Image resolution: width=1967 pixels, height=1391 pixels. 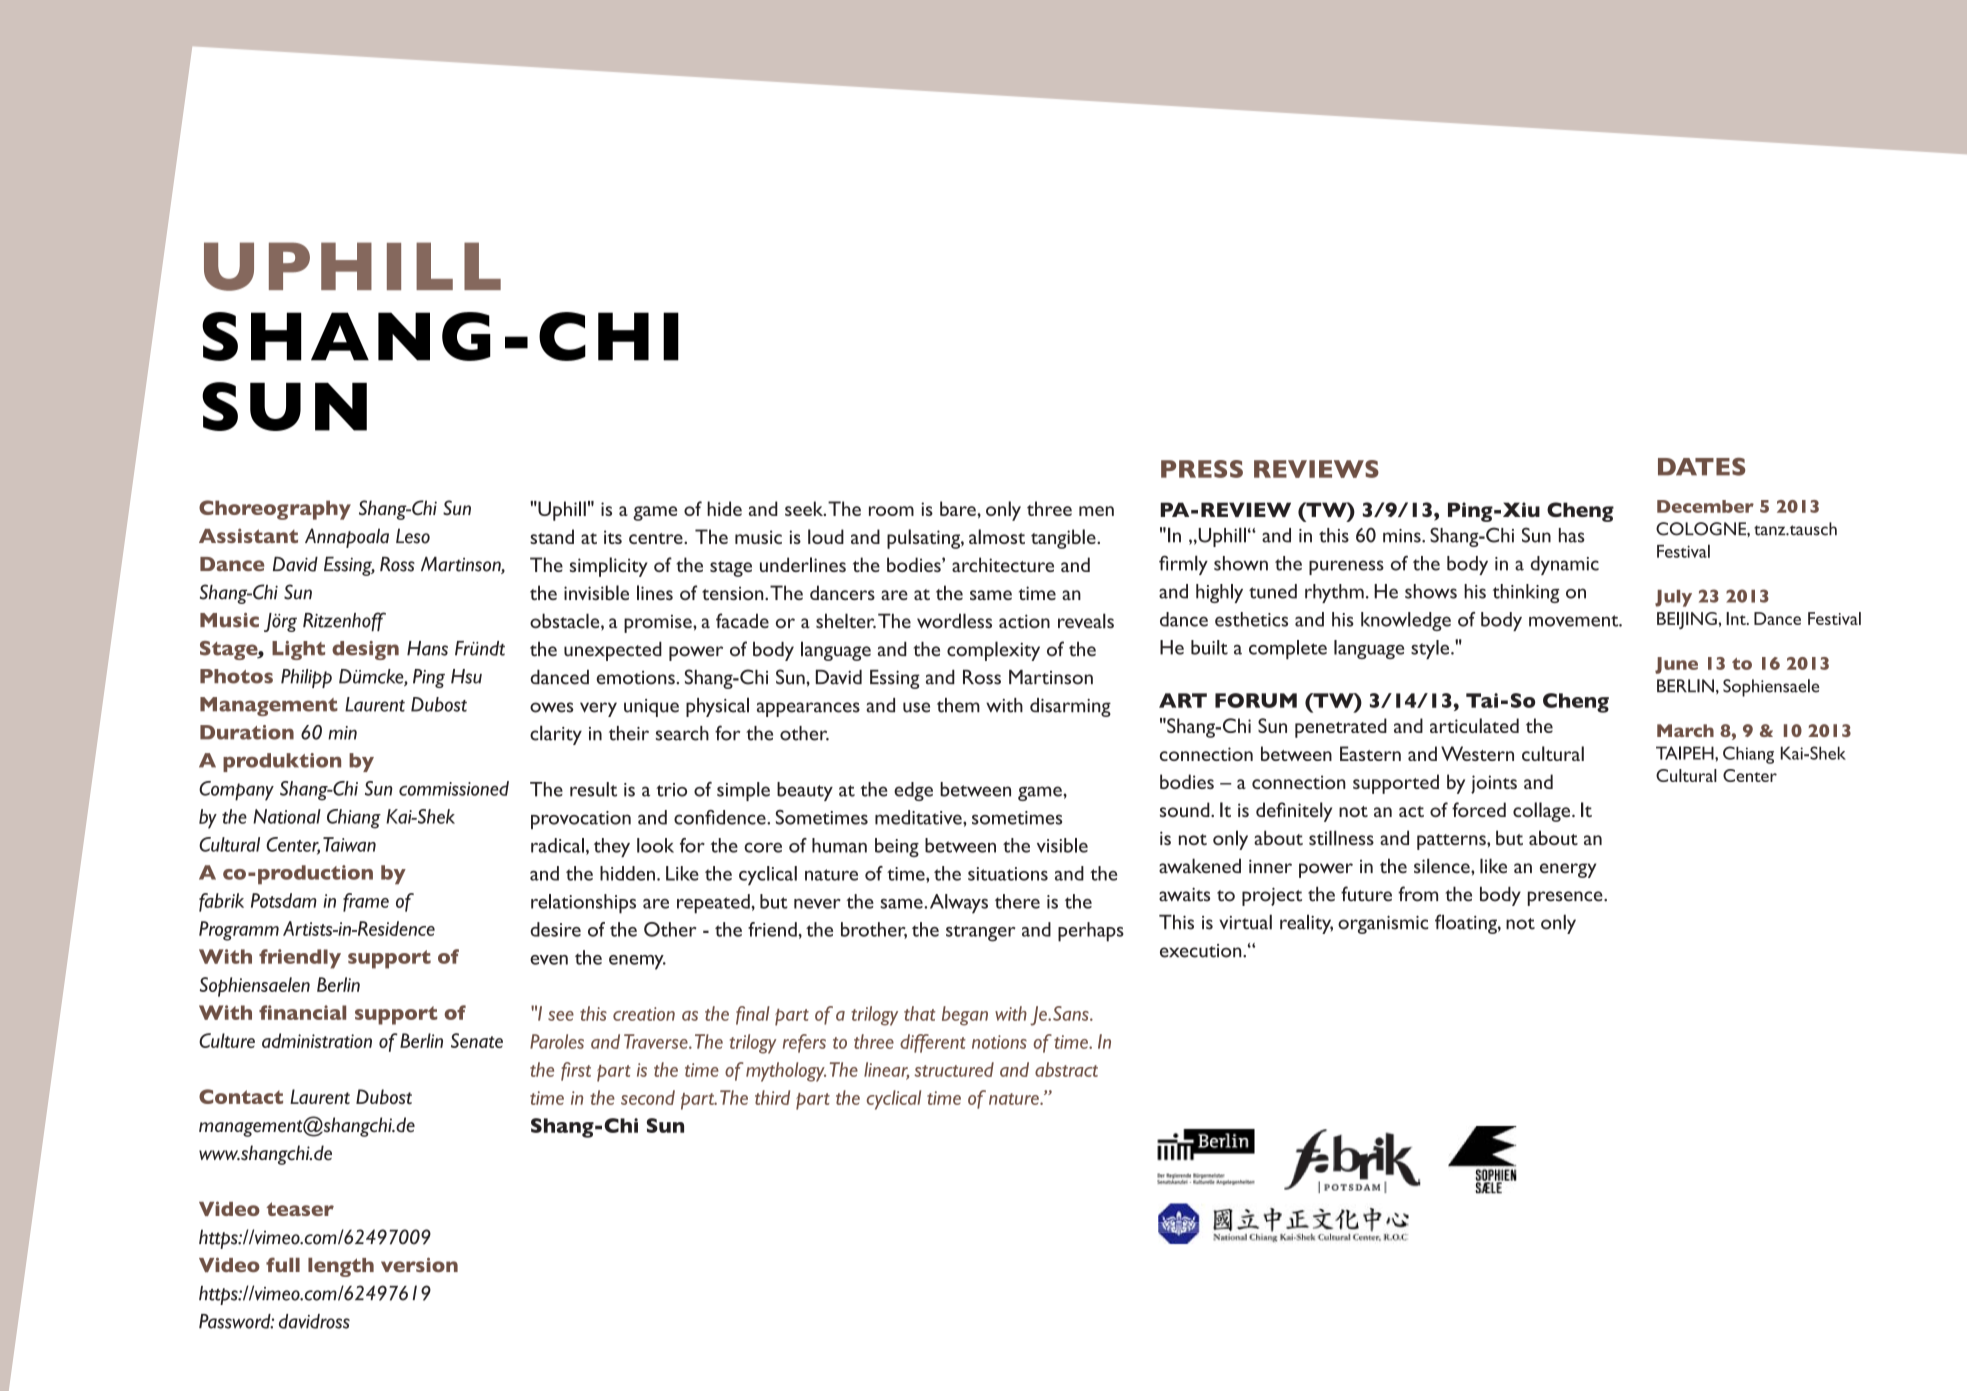 I want to click on abstract, so click(x=1066, y=1069).
